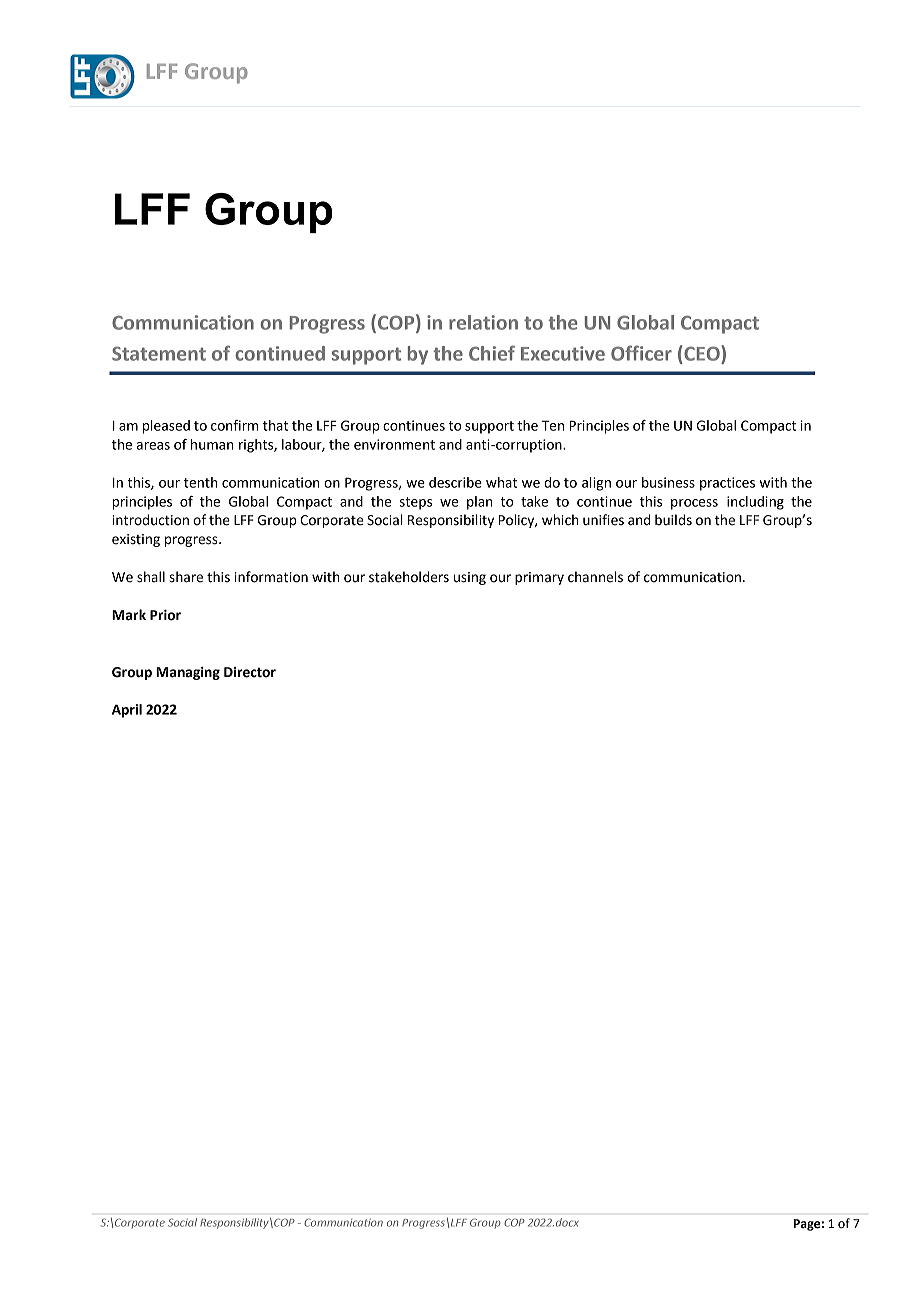  What do you see at coordinates (127, 711) in the screenshot?
I see `April` at bounding box center [127, 711].
